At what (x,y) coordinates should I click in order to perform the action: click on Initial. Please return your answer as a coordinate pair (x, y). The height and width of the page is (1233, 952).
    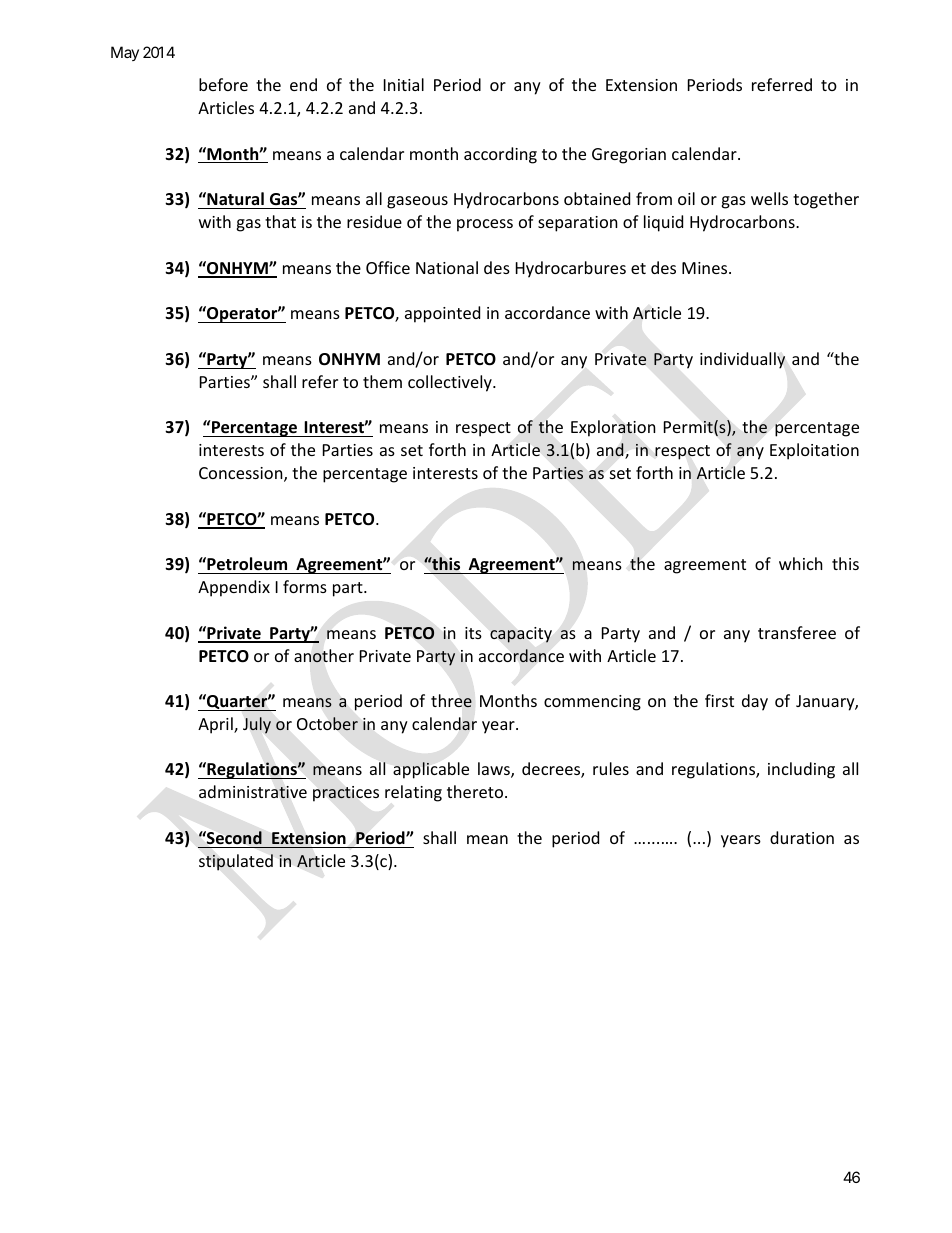
    Looking at the image, I should click on (404, 84).
